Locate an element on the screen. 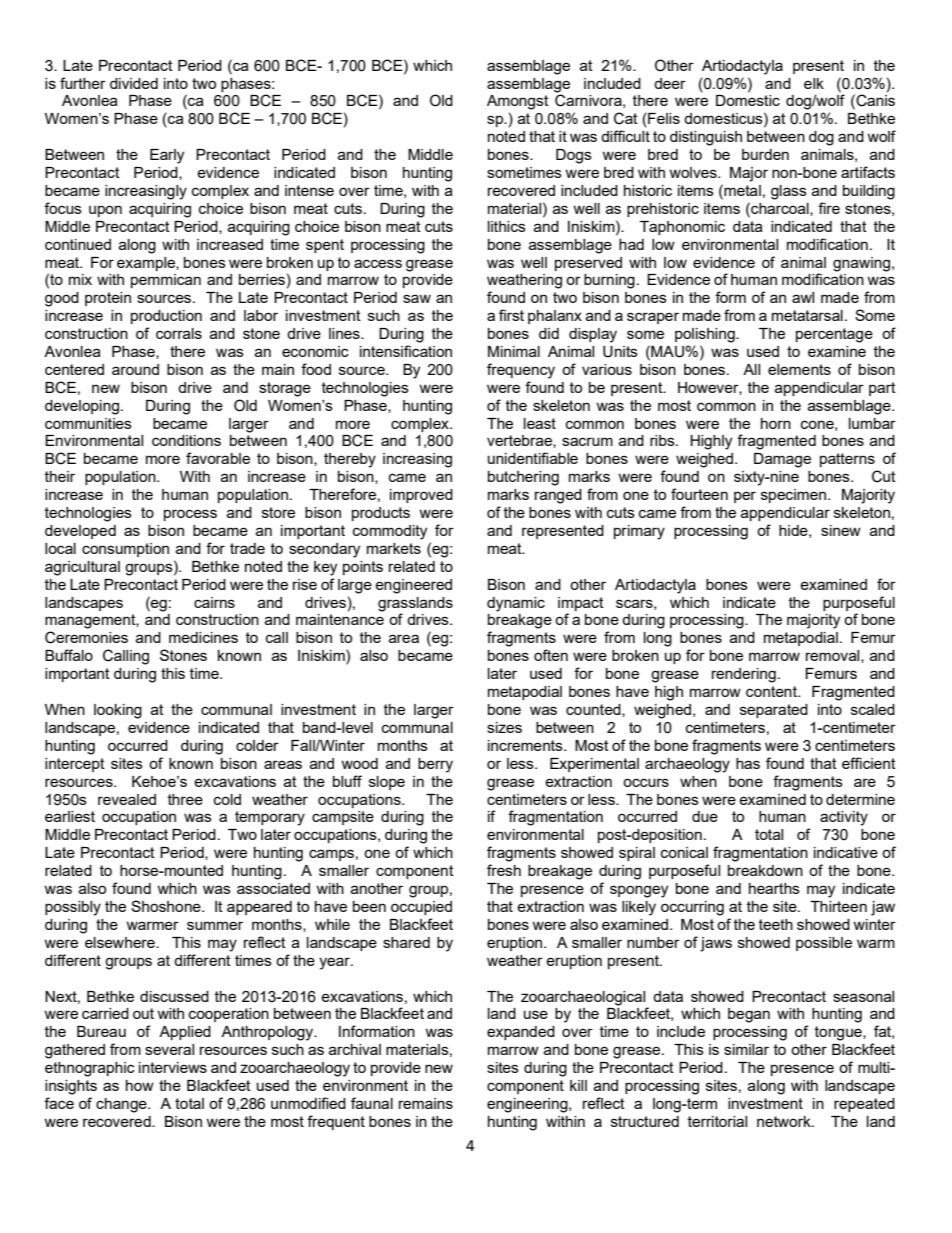 This screenshot has height=1233, width=952. Shoshone is located at coordinates (167, 906).
